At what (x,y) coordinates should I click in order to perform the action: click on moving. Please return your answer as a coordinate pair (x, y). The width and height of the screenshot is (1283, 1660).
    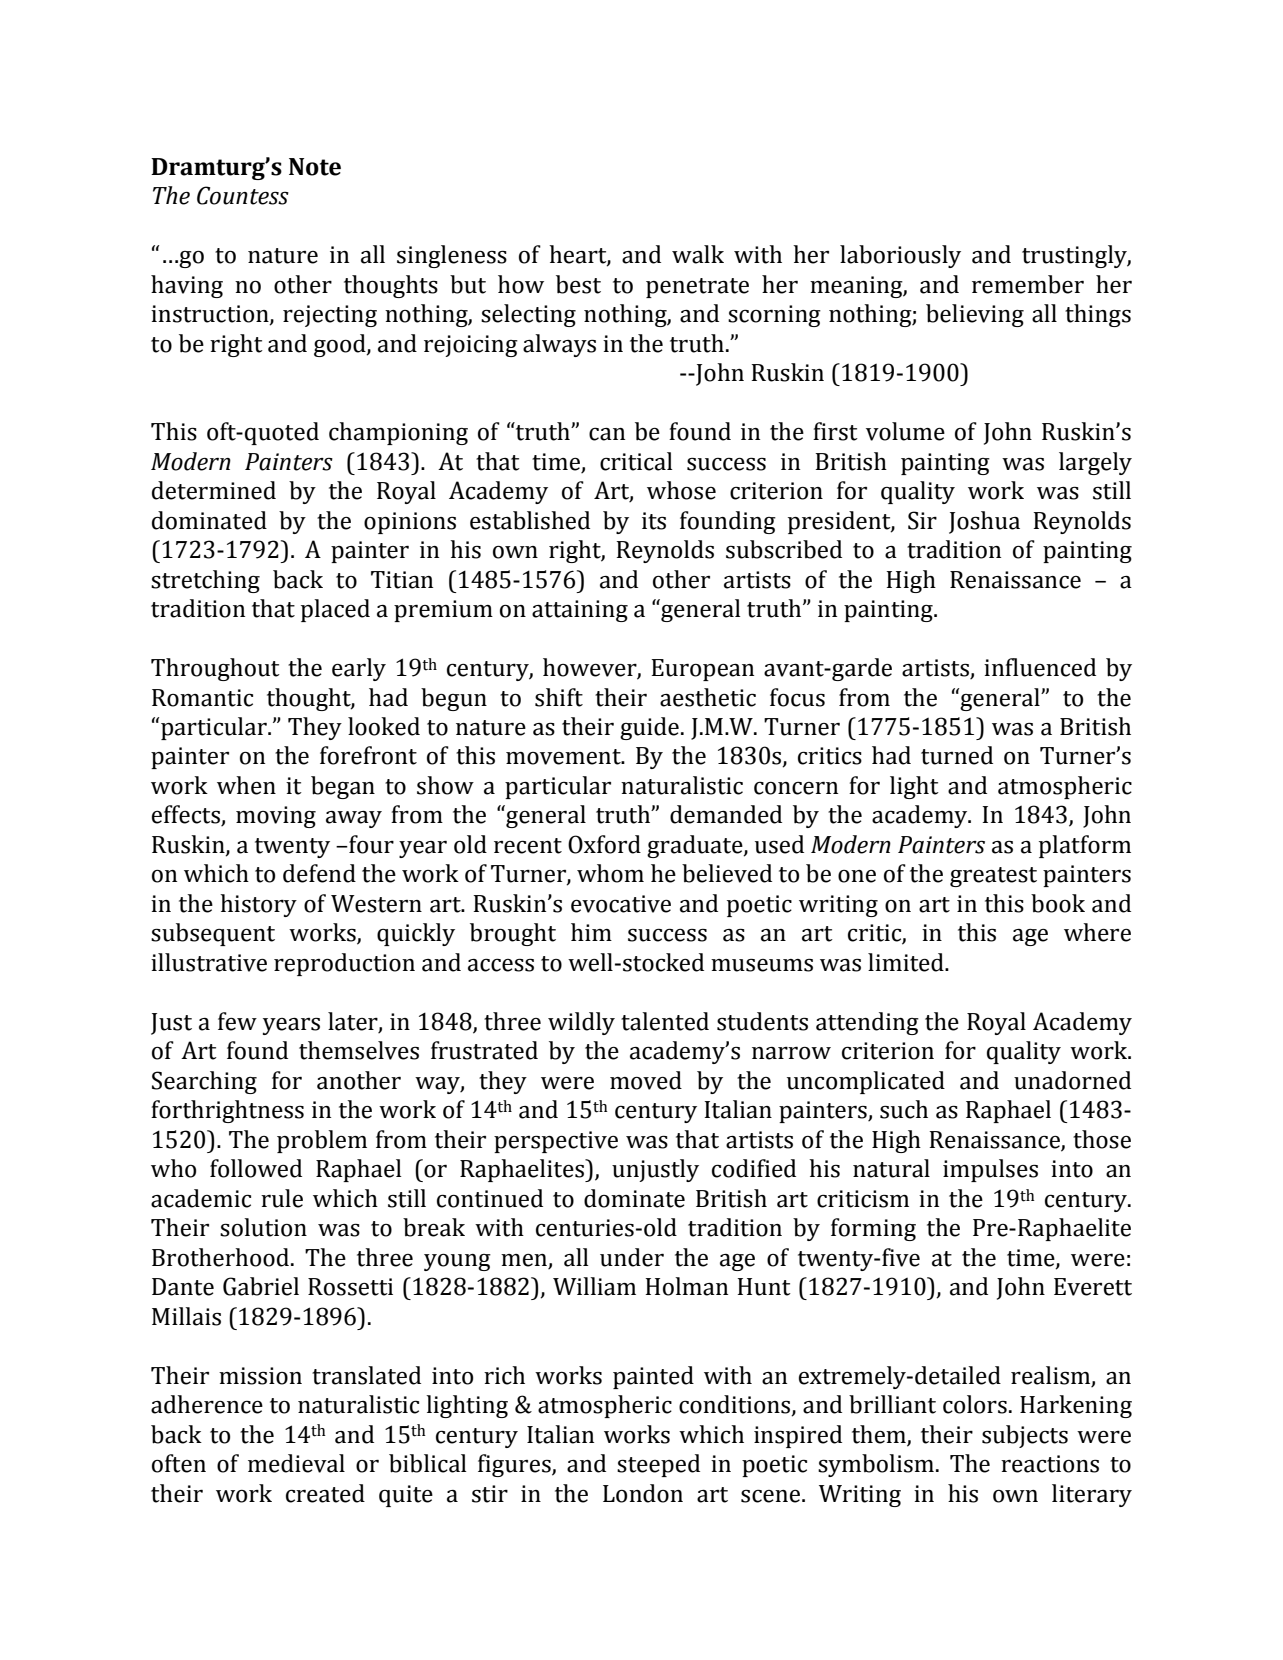
    Looking at the image, I should click on (276, 817).
